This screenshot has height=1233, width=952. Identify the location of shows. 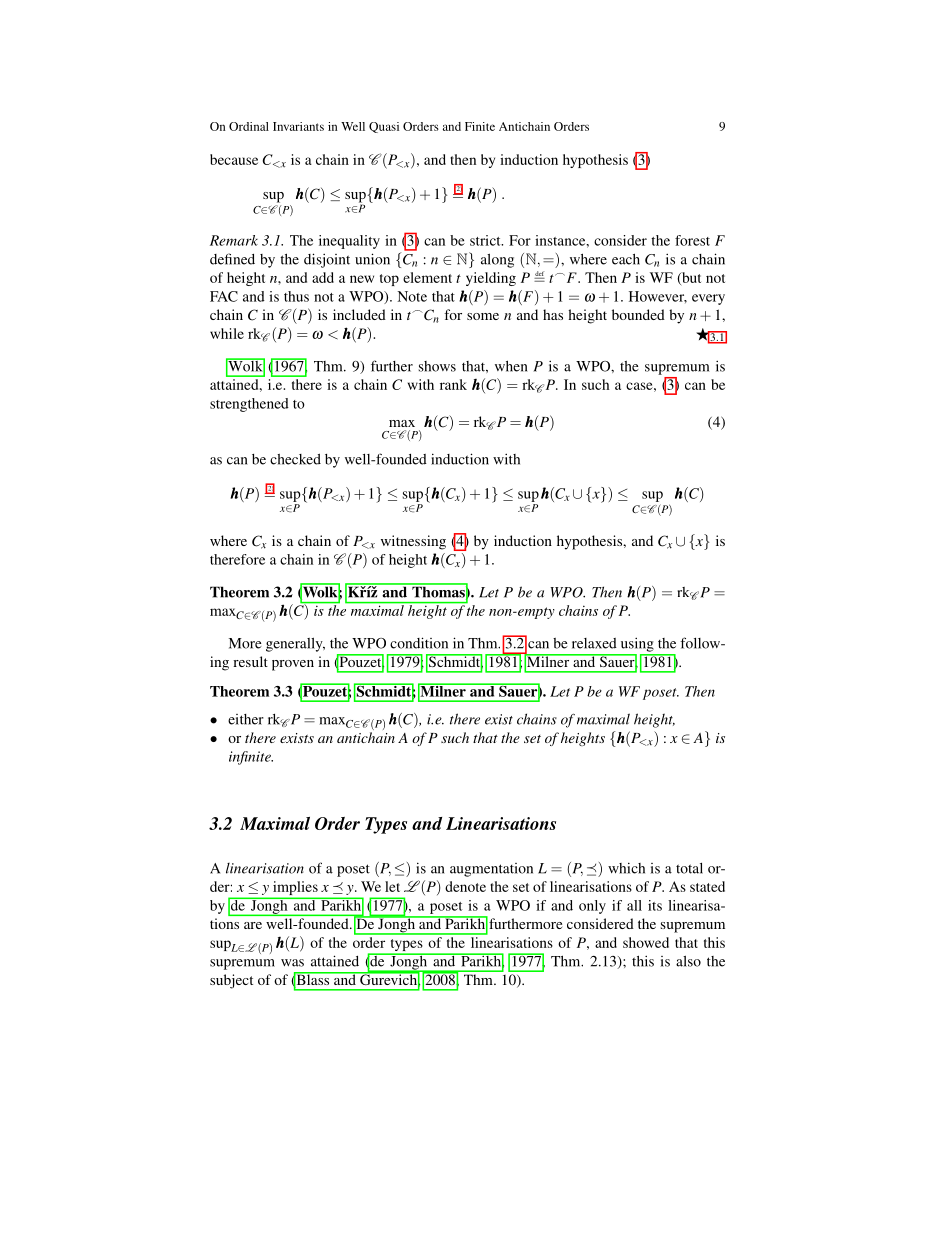
(437, 366).
